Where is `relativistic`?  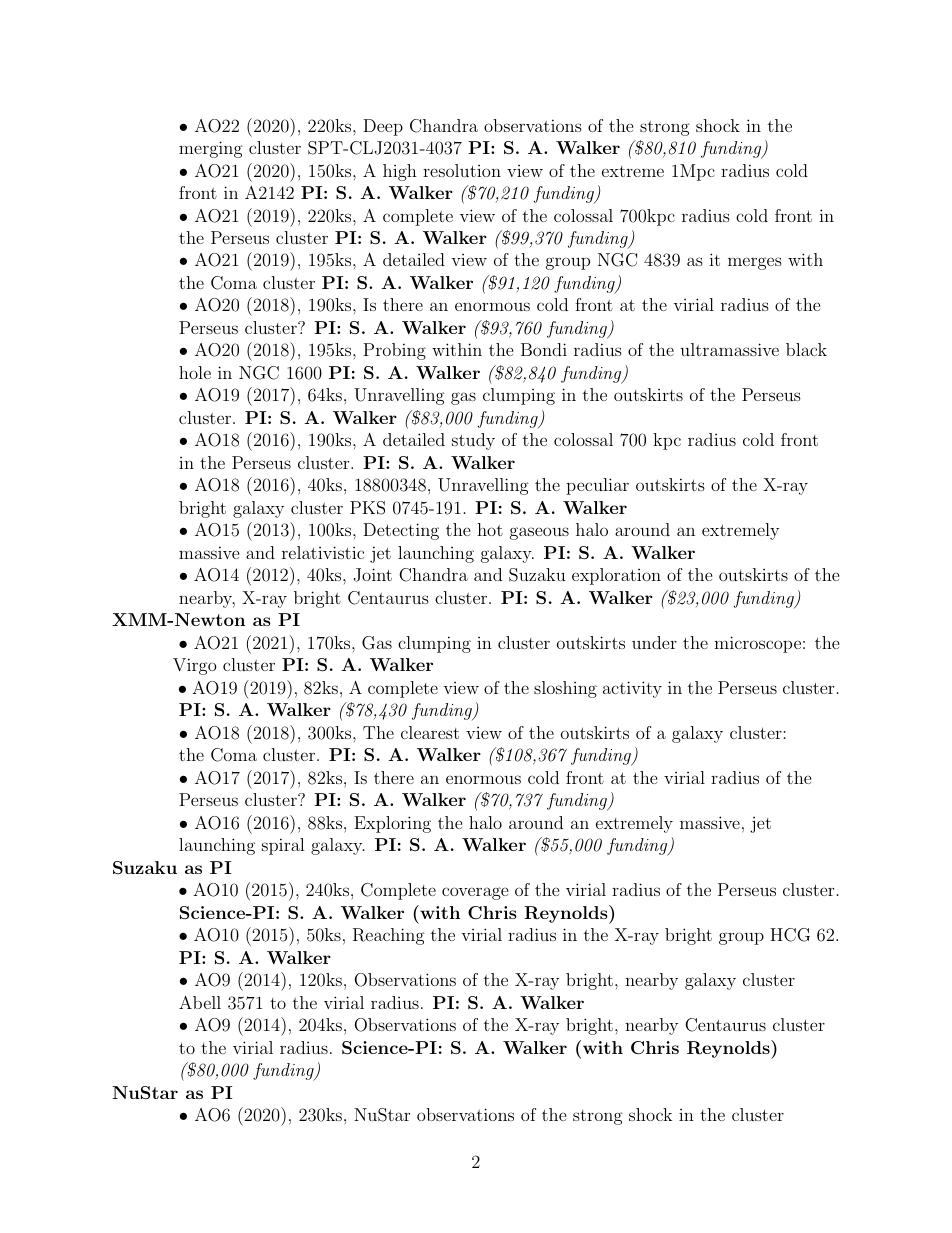
relativistic is located at coordinates (323, 552).
